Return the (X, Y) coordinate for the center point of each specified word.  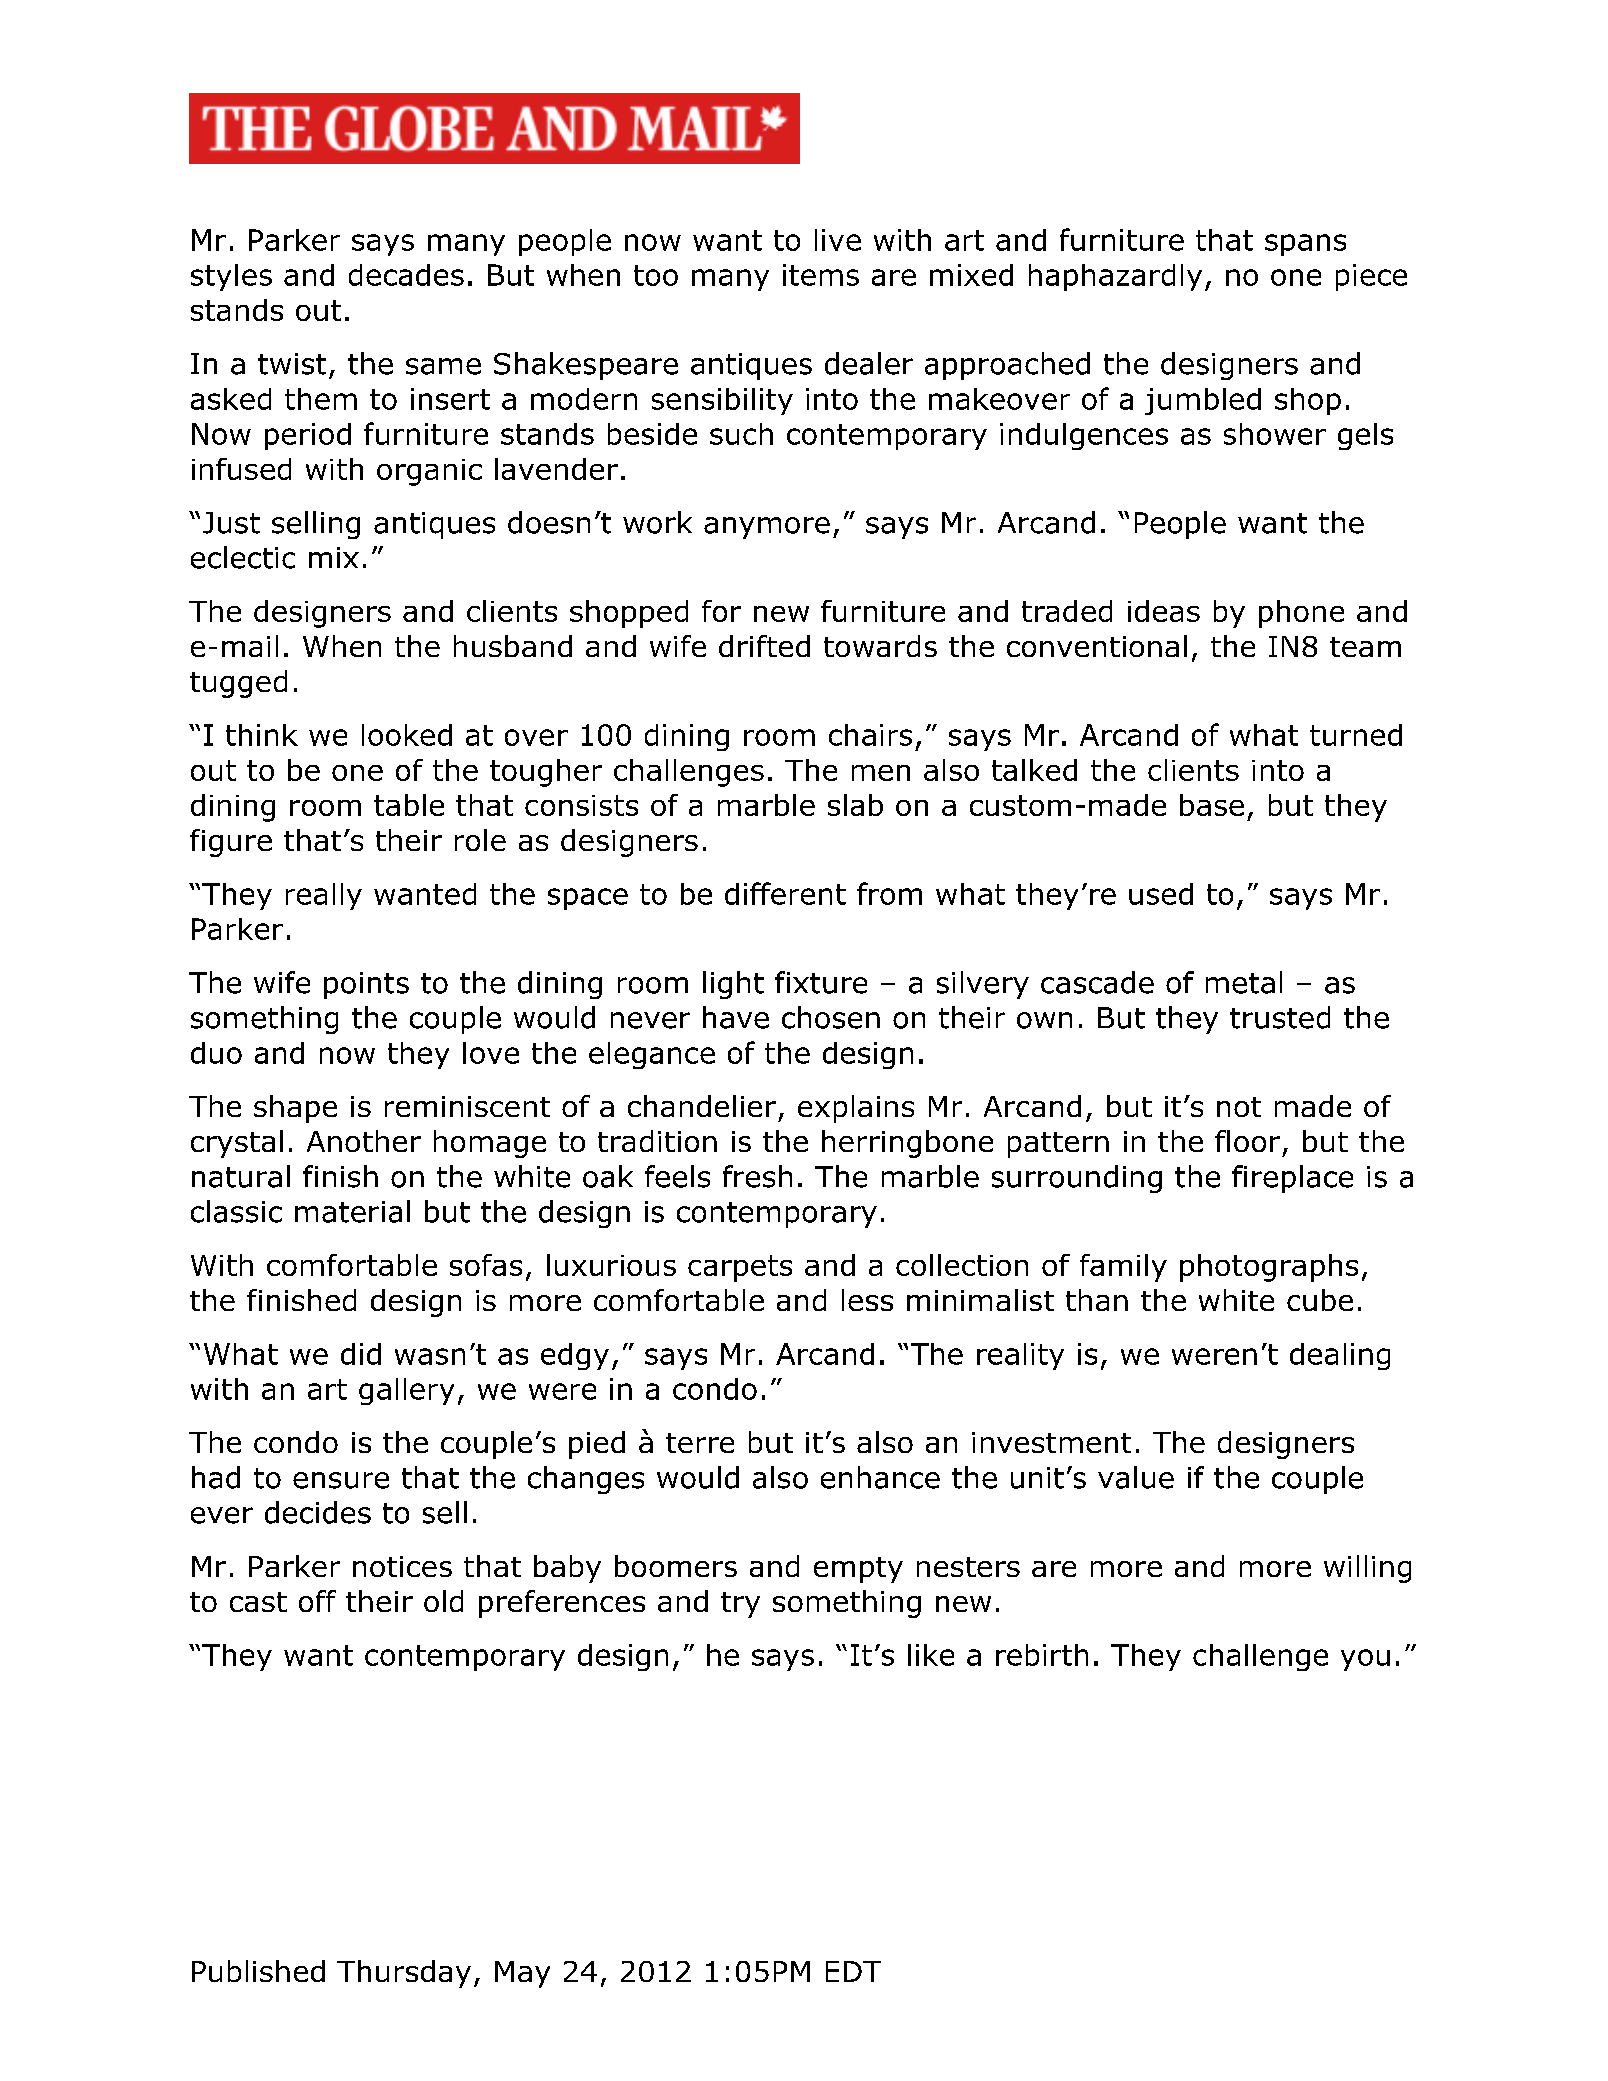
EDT (853, 1971)
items (821, 275)
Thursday (404, 1974)
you (1365, 1660)
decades (406, 275)
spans (1305, 245)
